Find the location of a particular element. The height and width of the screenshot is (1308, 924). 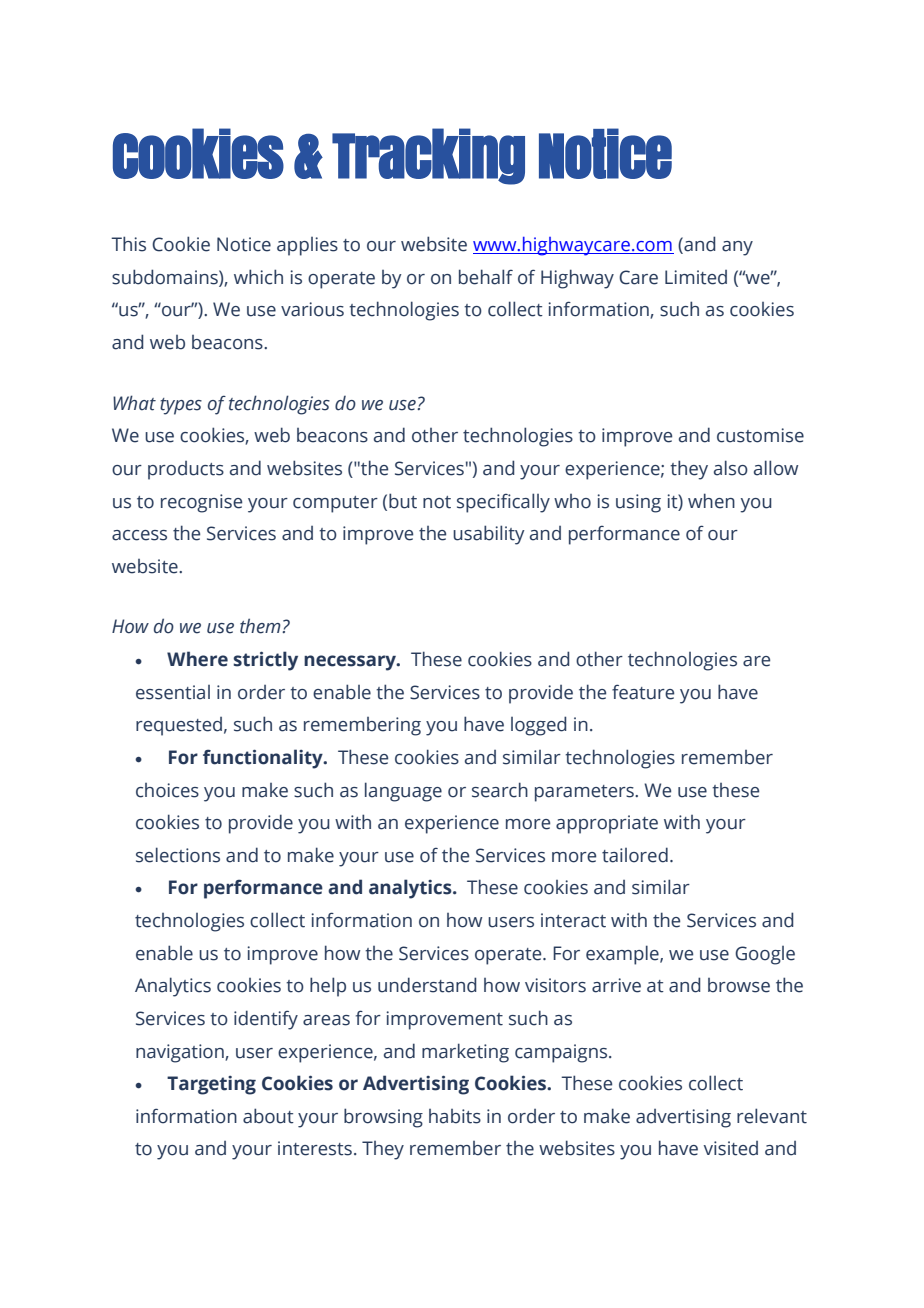

tailored is located at coordinates (635, 855).
